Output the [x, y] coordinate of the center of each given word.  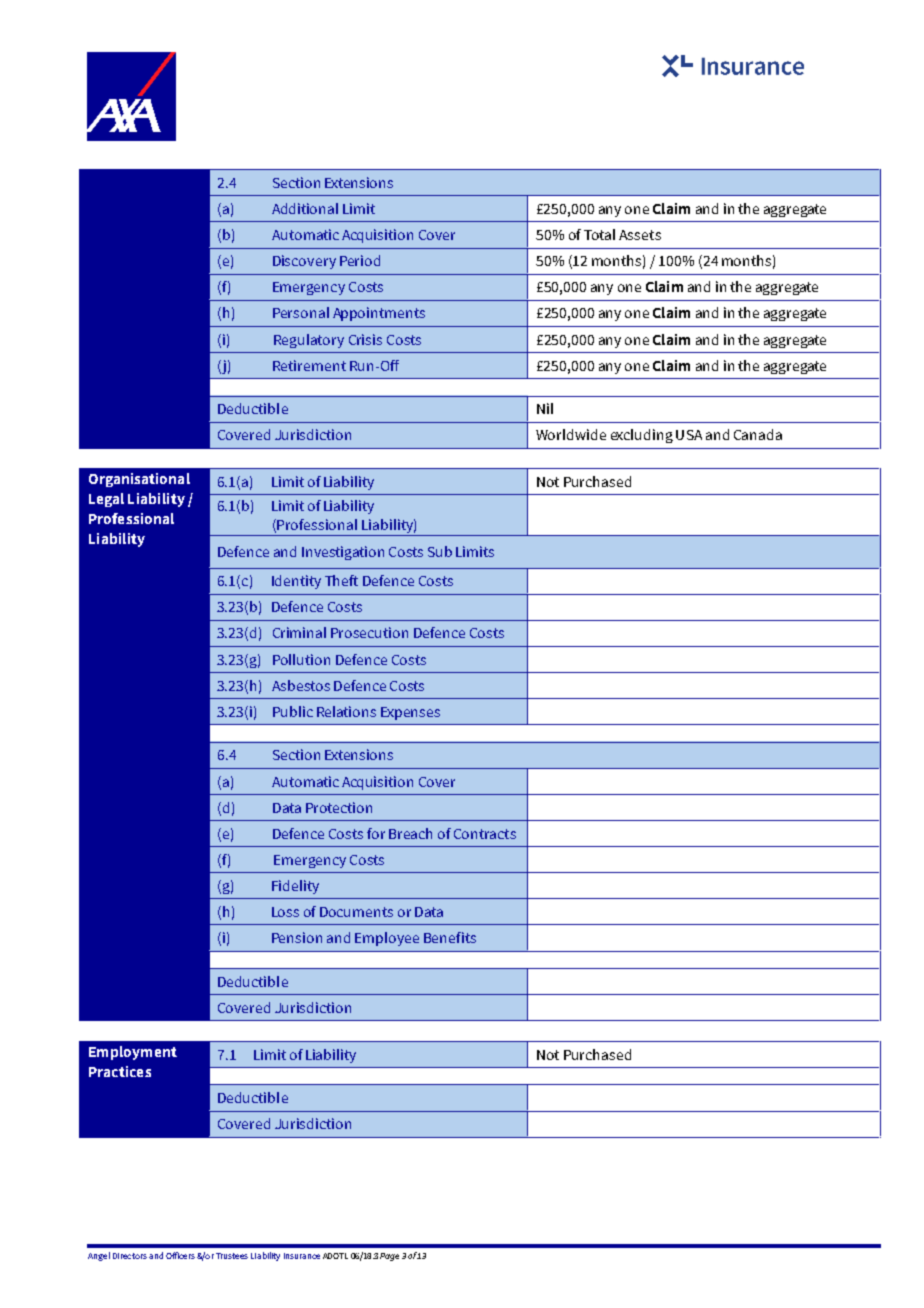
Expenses [410, 713]
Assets [640, 235]
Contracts [485, 834]
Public [293, 711]
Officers [180, 1255]
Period [360, 260]
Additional [305, 208]
